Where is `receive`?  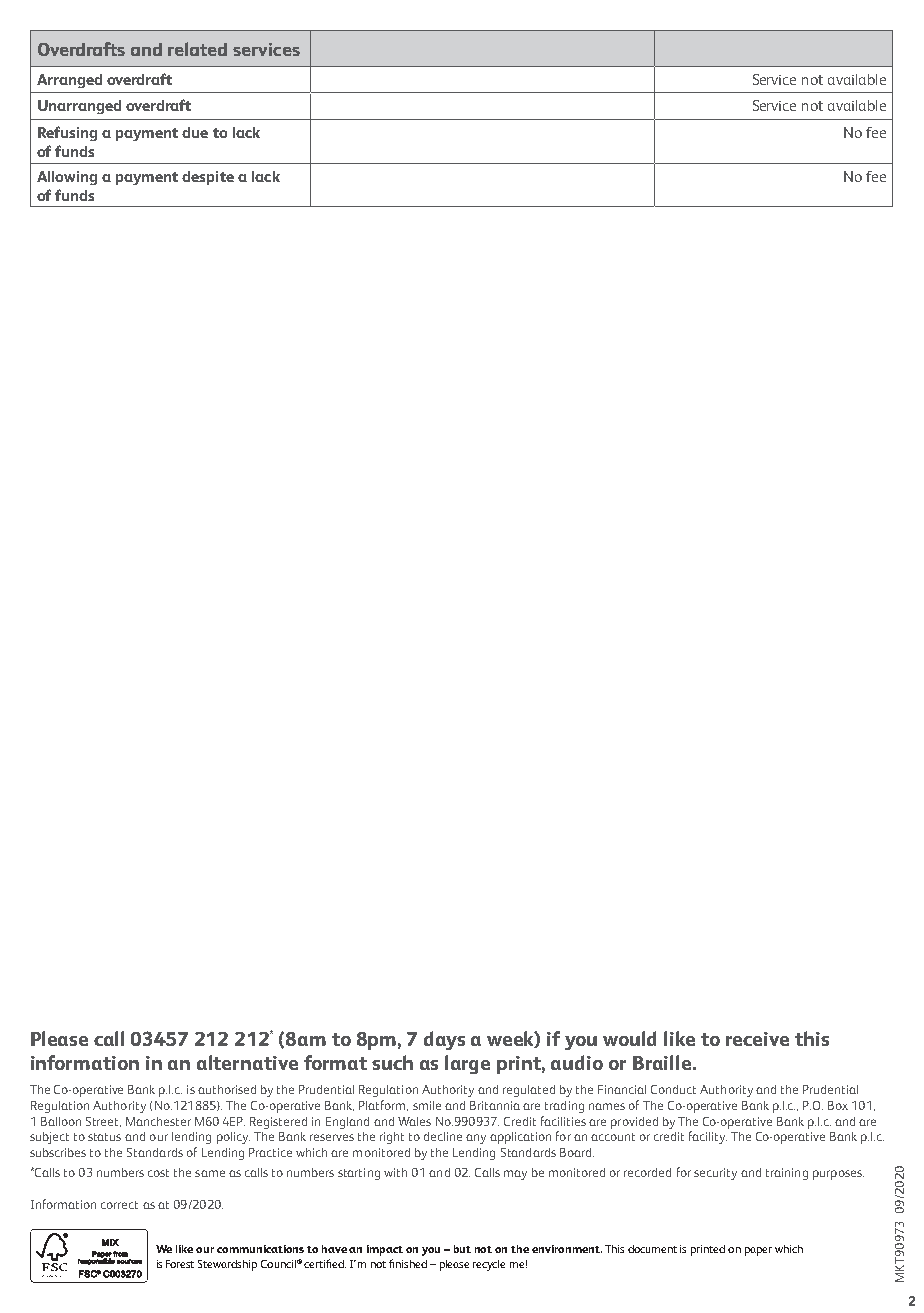
receive is located at coordinates (757, 1039).
